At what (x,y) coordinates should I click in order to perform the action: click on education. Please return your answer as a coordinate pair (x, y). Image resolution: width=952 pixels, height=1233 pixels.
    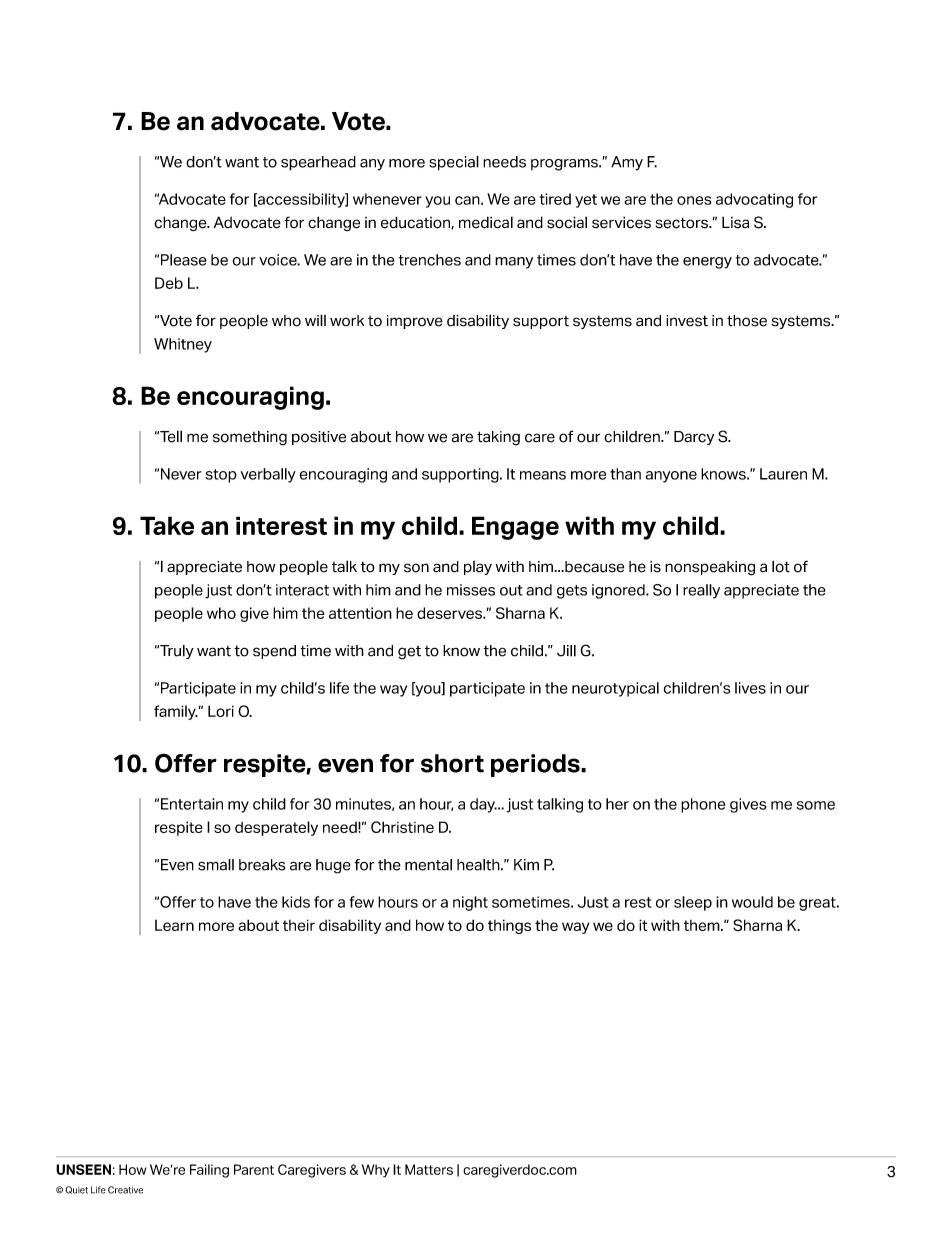
    Looking at the image, I should click on (416, 222).
